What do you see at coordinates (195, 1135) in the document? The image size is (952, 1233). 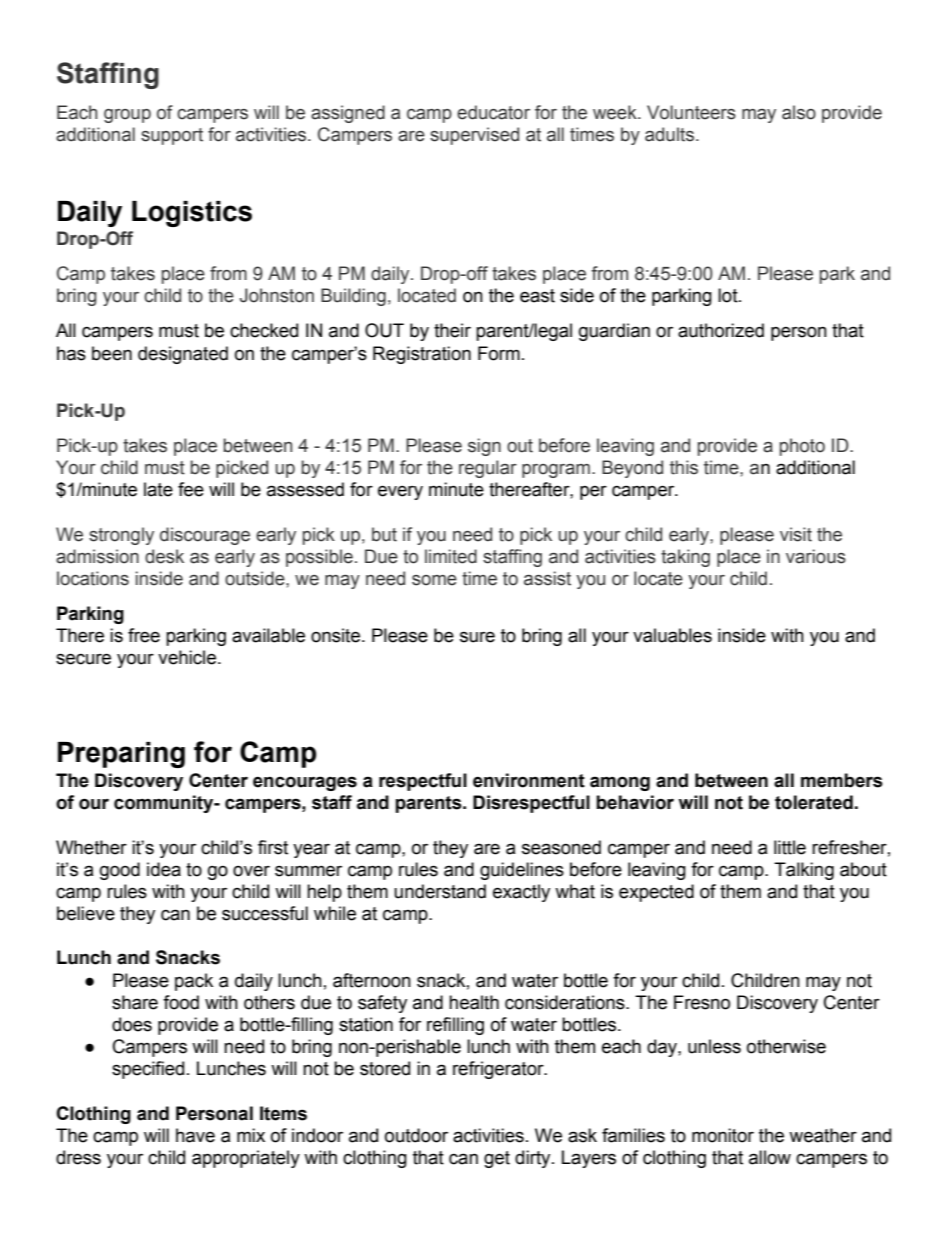 I see `have` at bounding box center [195, 1135].
